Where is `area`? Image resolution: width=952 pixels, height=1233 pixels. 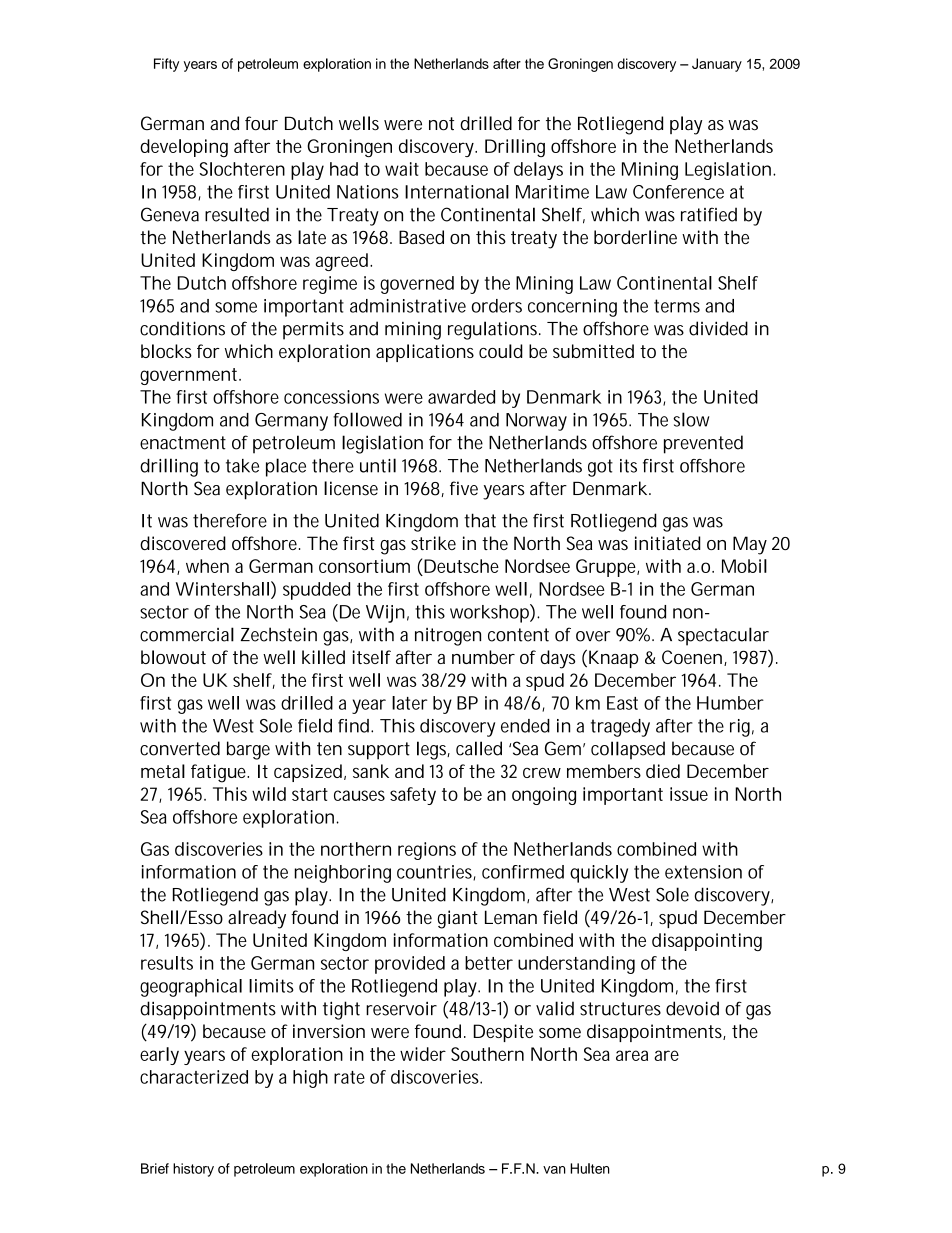 area is located at coordinates (632, 1055).
